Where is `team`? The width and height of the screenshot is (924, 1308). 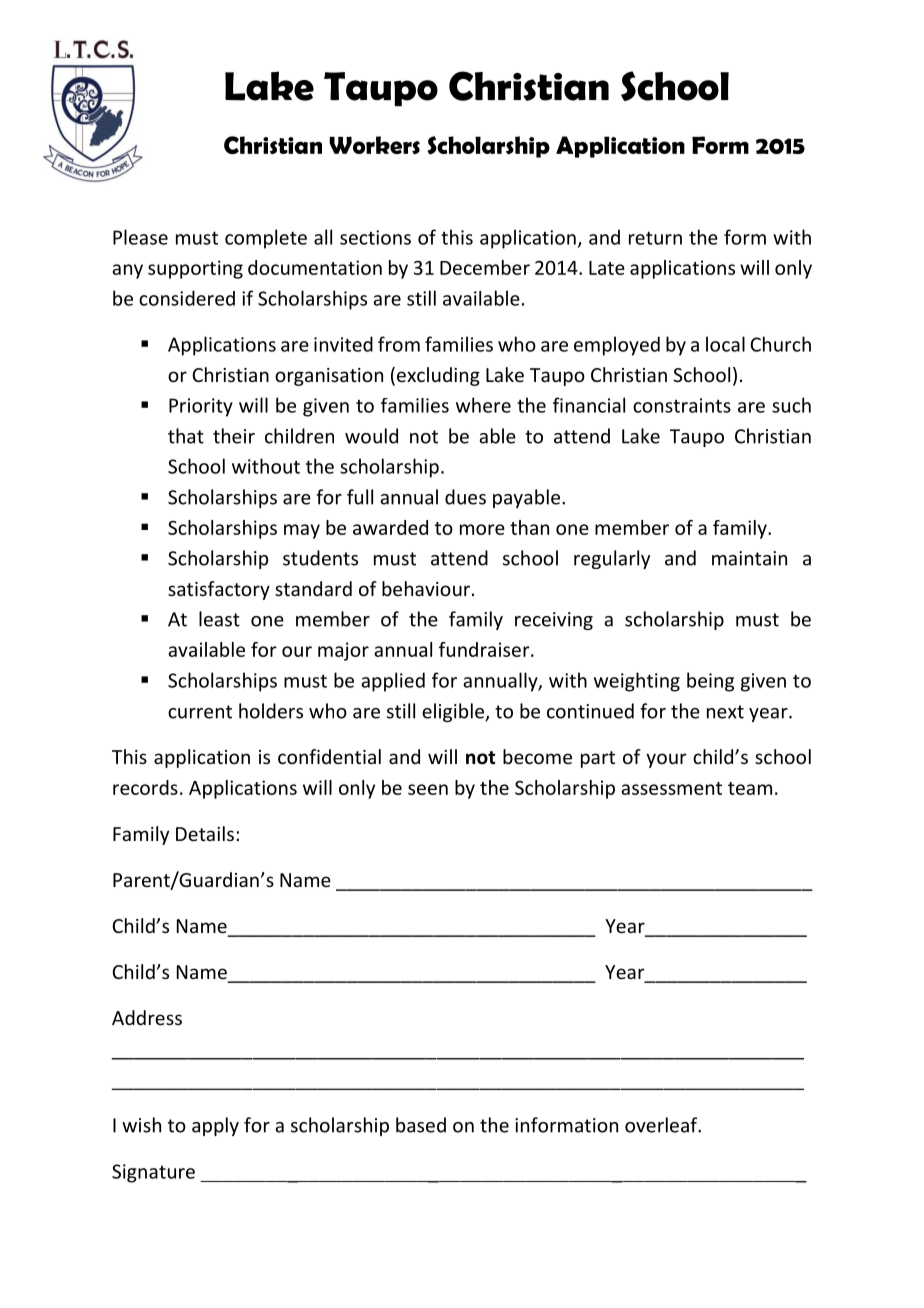 team is located at coordinates (750, 788).
